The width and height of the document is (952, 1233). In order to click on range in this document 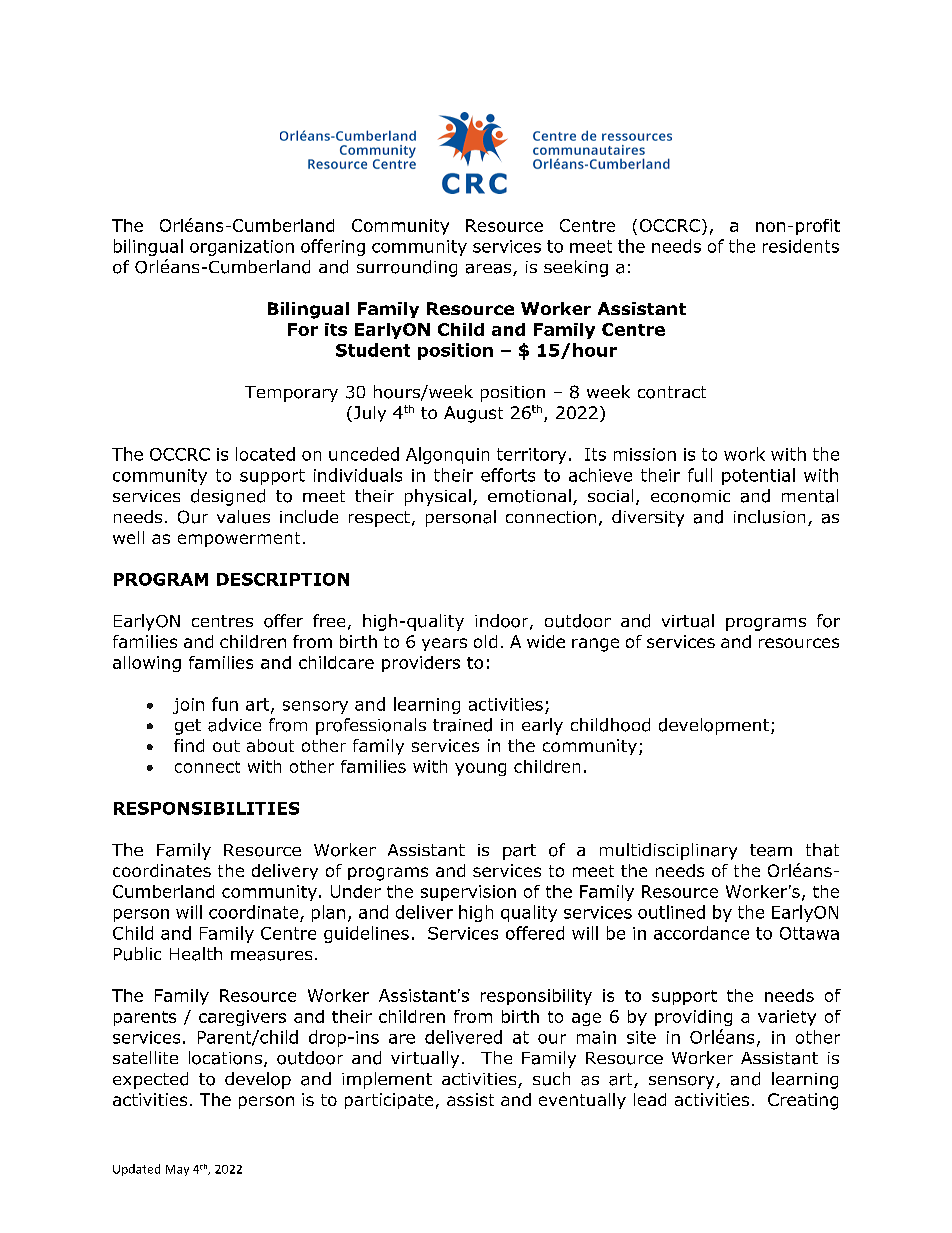, I will do `click(595, 645)`.
